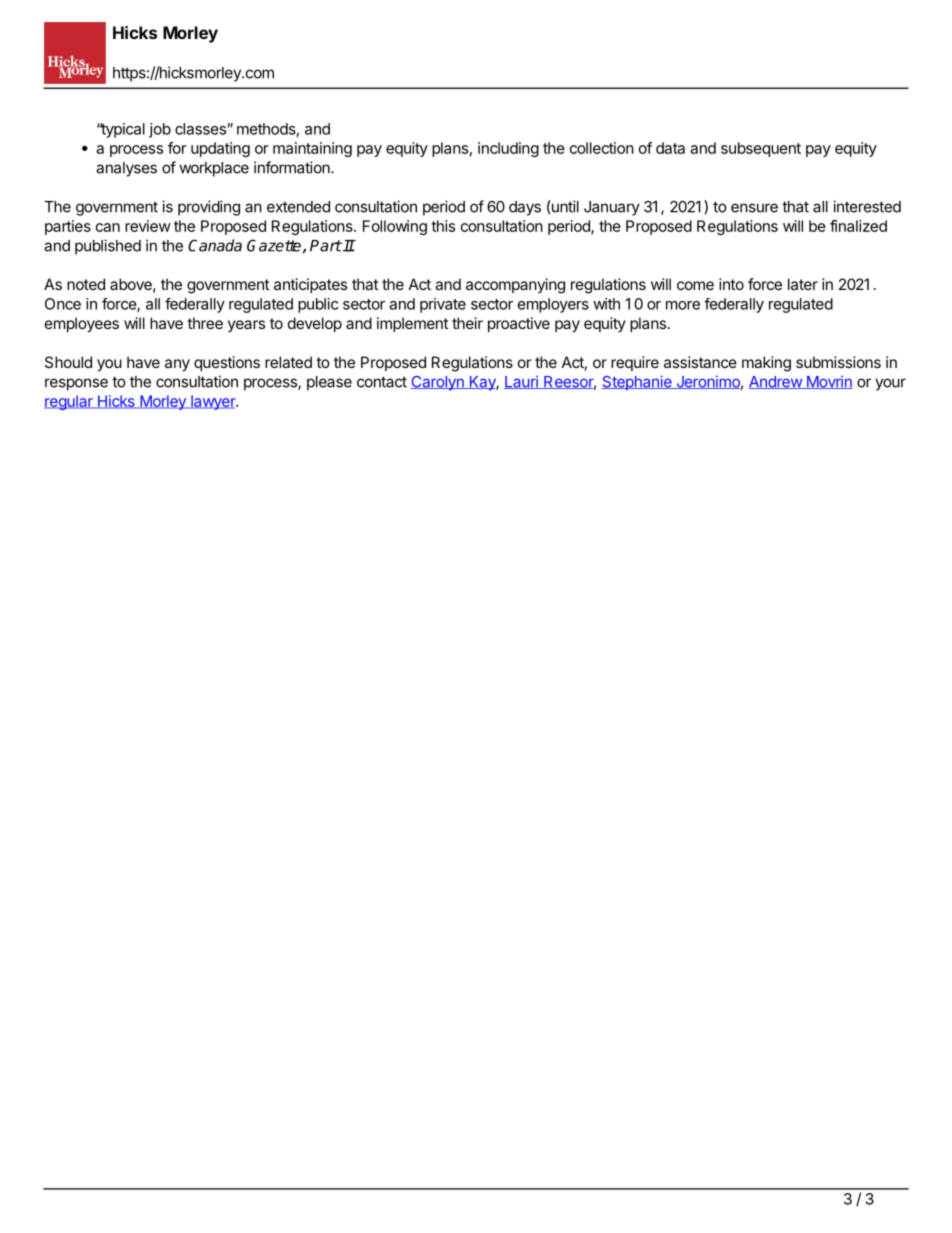 The image size is (952, 1233). Describe the element at coordinates (205, 323) in the image. I see `three` at that location.
